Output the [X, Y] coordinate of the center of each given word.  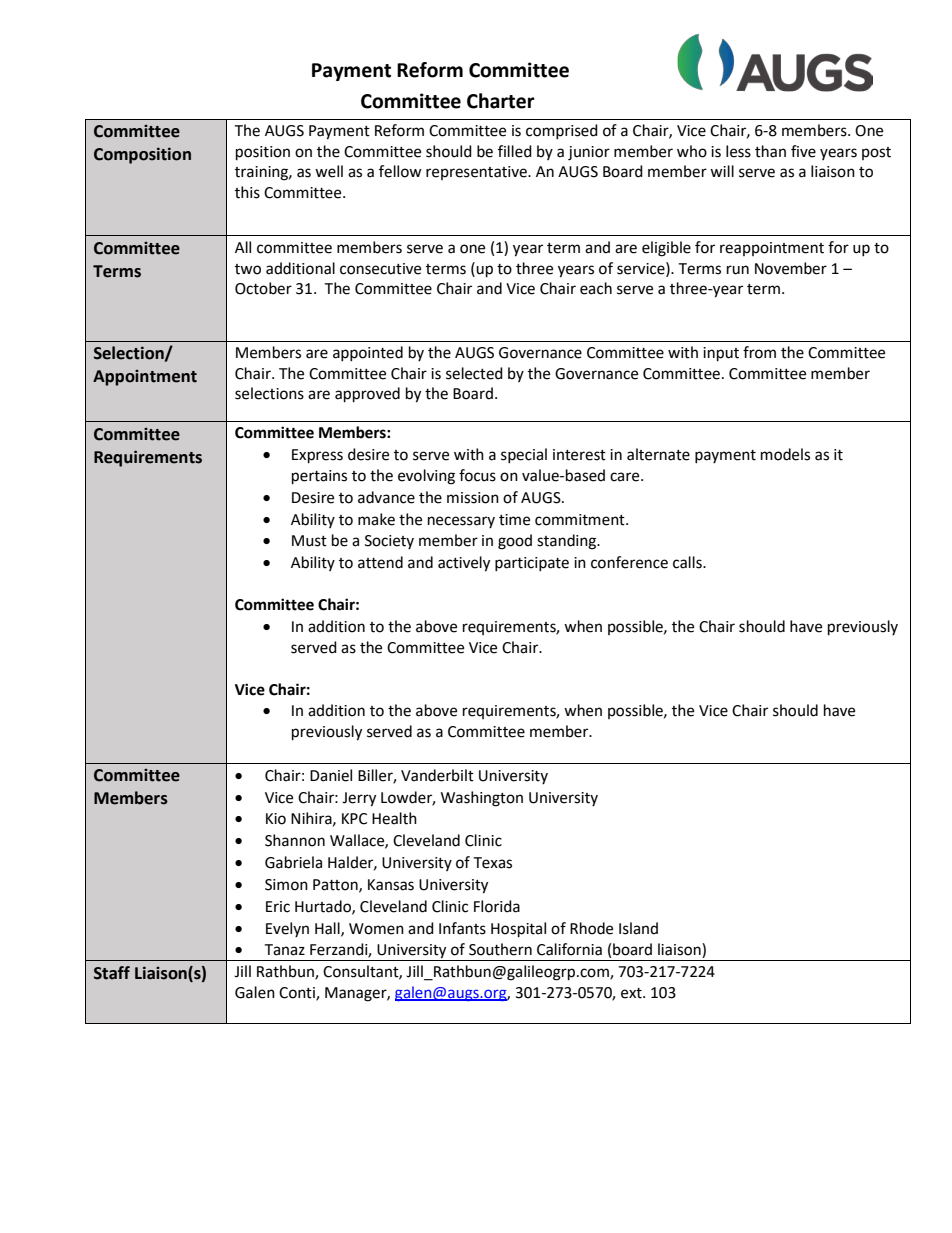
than [770, 151]
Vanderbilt [437, 775]
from [759, 352]
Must [309, 541]
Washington [482, 799]
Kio [276, 819]
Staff [112, 973]
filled [515, 151]
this [247, 192]
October [263, 288]
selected [474, 373]
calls [688, 562]
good [515, 542]
